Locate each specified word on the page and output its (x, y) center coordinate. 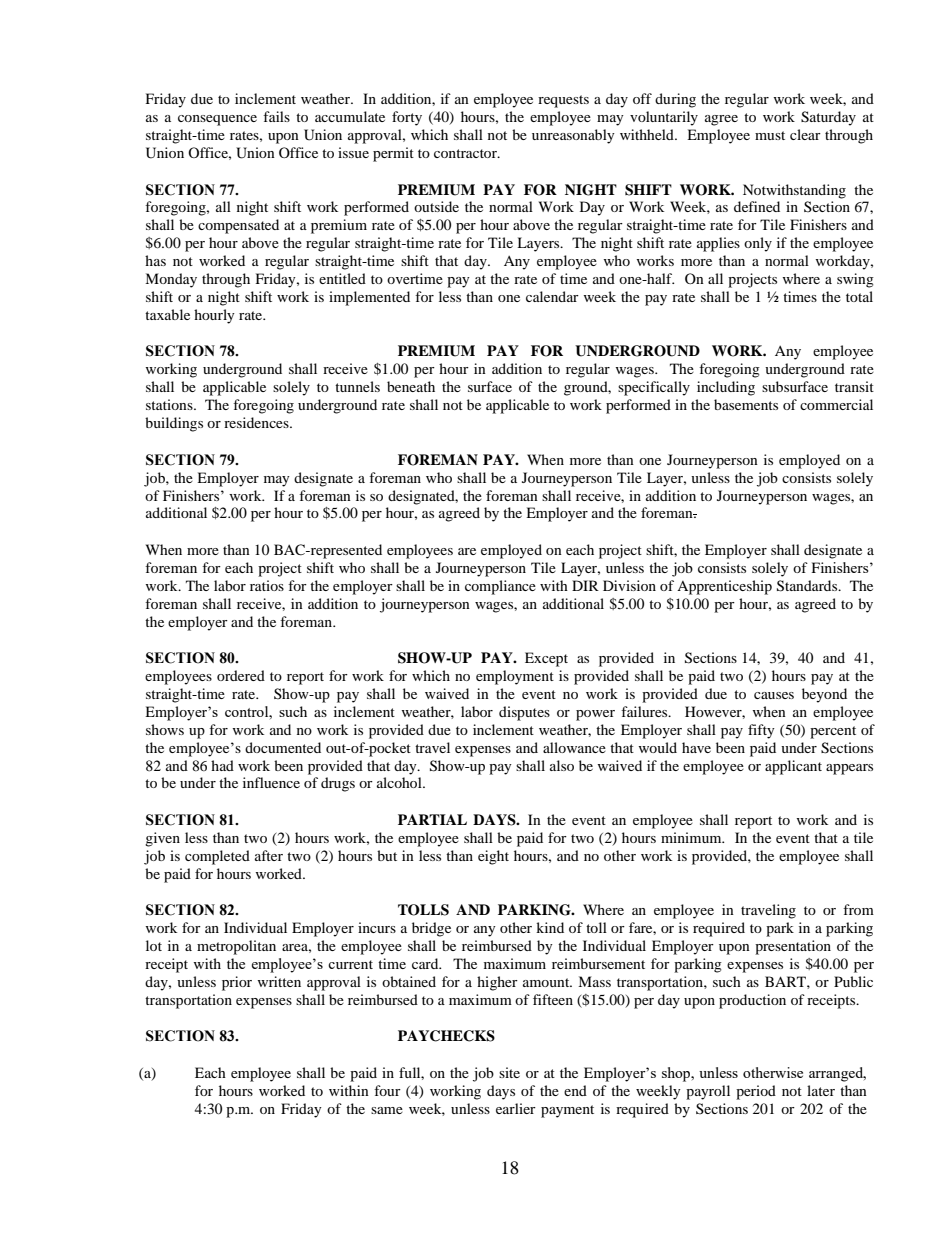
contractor (466, 153)
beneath (411, 386)
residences (257, 422)
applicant (793, 767)
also (562, 765)
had (222, 765)
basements (746, 404)
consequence (217, 120)
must (770, 135)
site (509, 1072)
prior (237, 983)
